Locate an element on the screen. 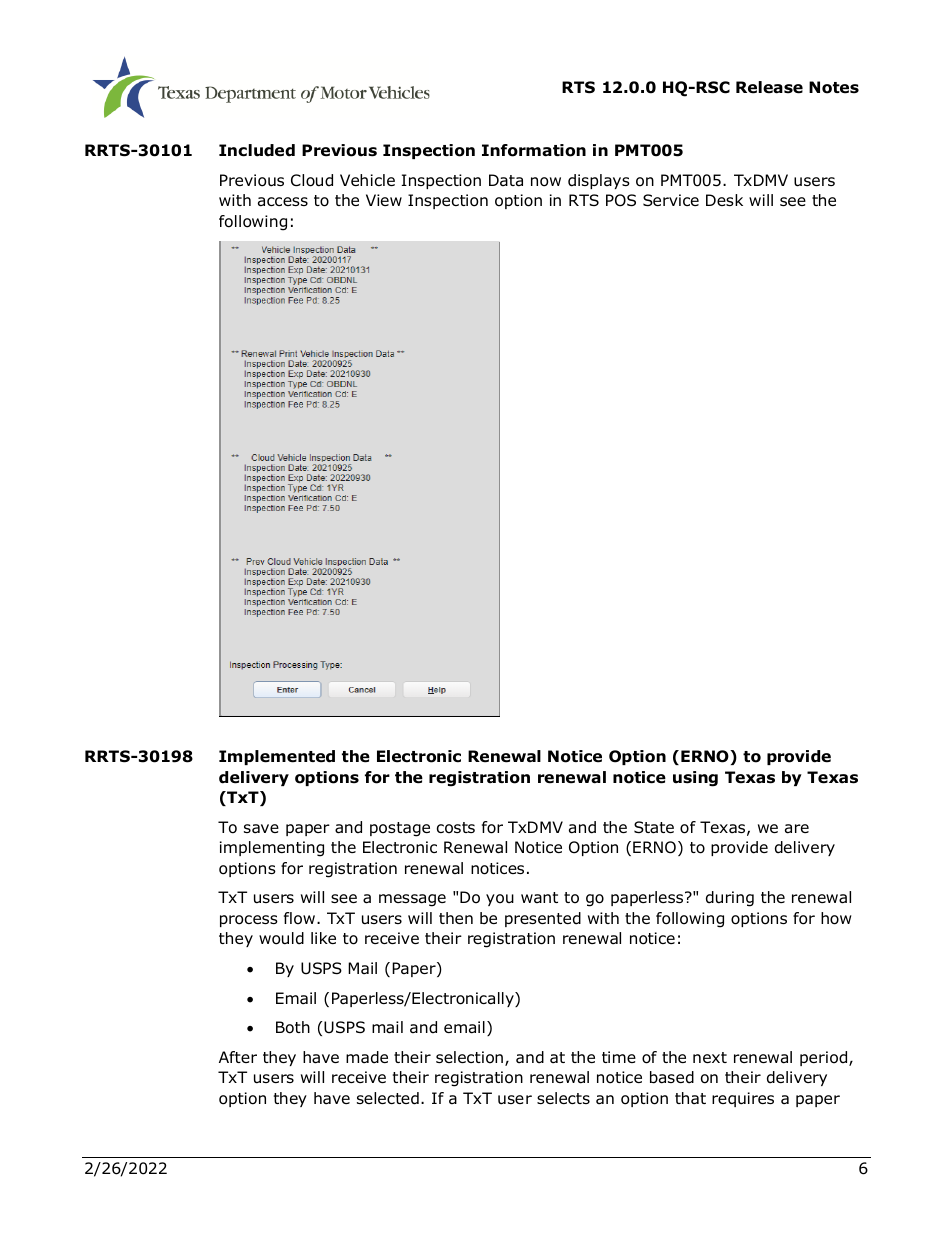 This screenshot has width=952, height=1233. Both is located at coordinates (293, 1027).
